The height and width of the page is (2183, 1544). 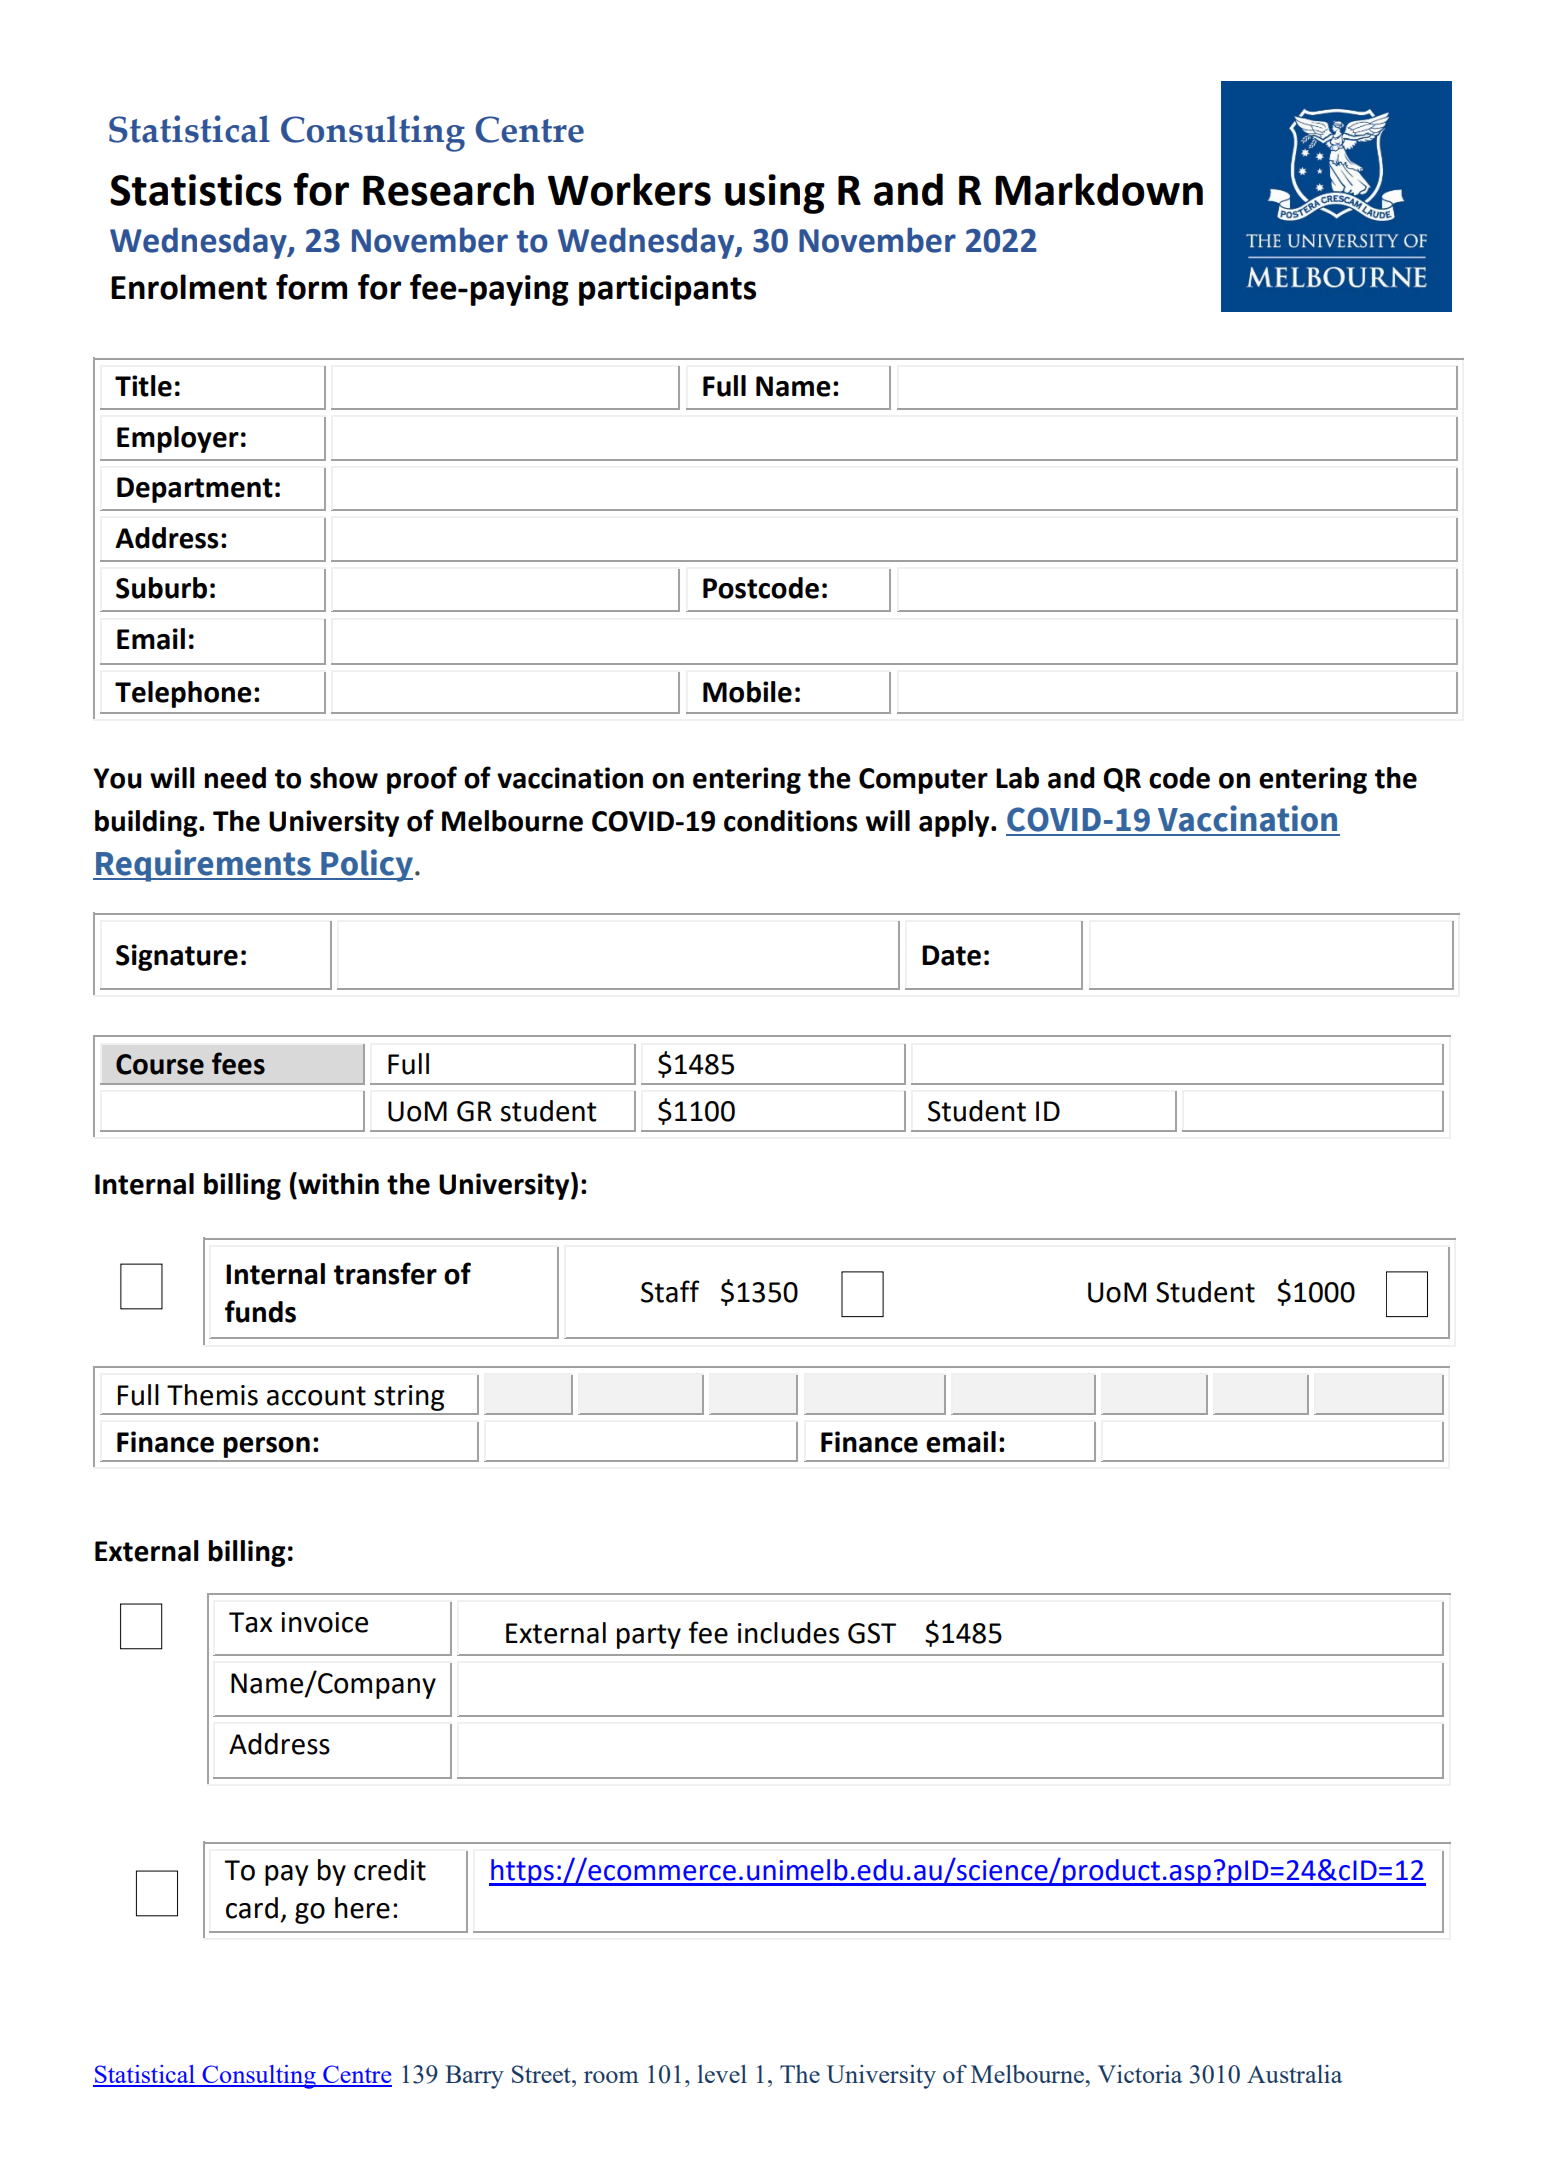 I want to click on Suburb, so click(x=161, y=588).
